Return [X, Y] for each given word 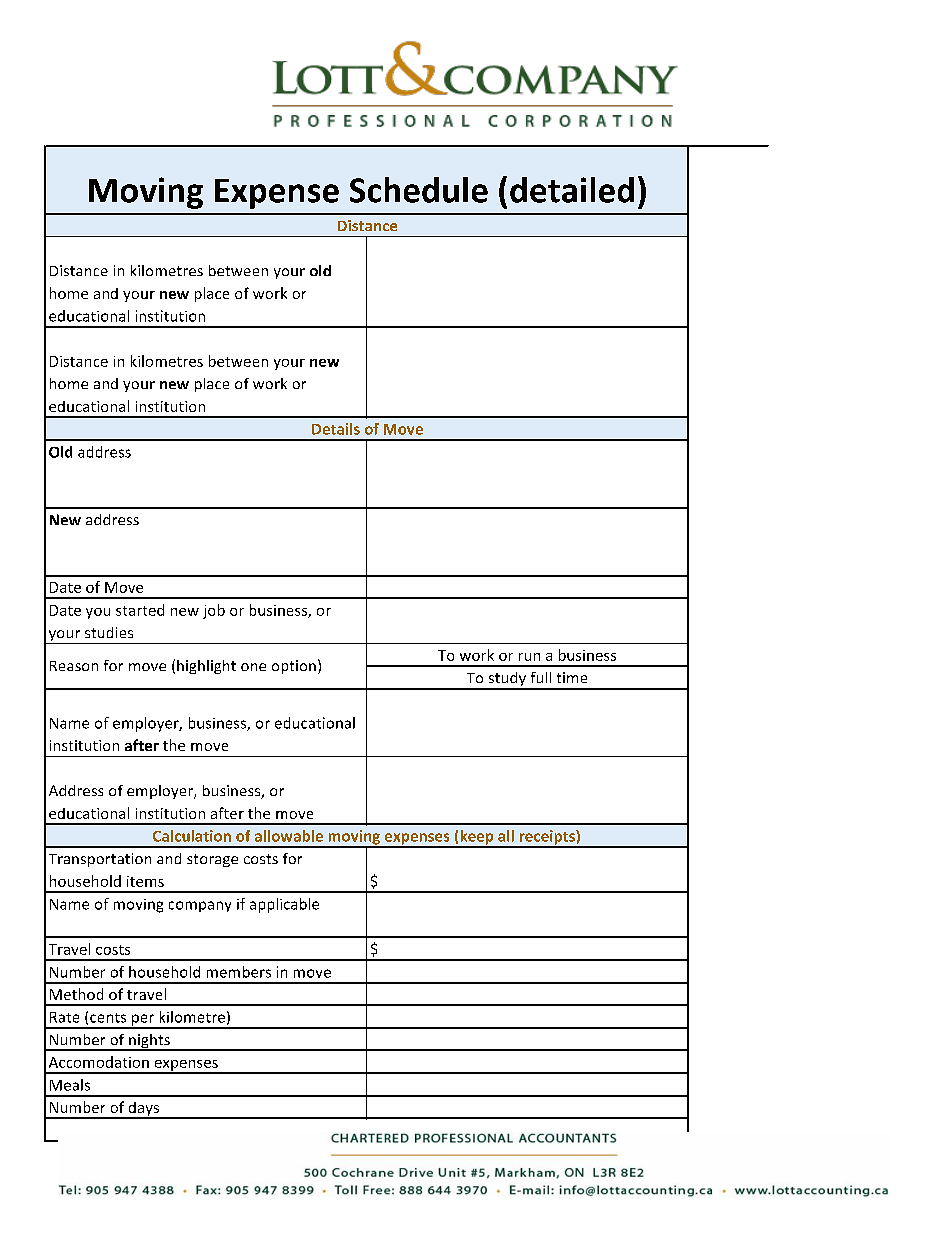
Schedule [419, 190]
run [529, 657]
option [294, 667]
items [145, 881]
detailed [572, 190]
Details [336, 429]
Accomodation [99, 1062]
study [507, 680]
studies [109, 632]
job [214, 611]
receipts [547, 838]
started [140, 610]
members [239, 972]
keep [477, 838]
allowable [289, 836]
